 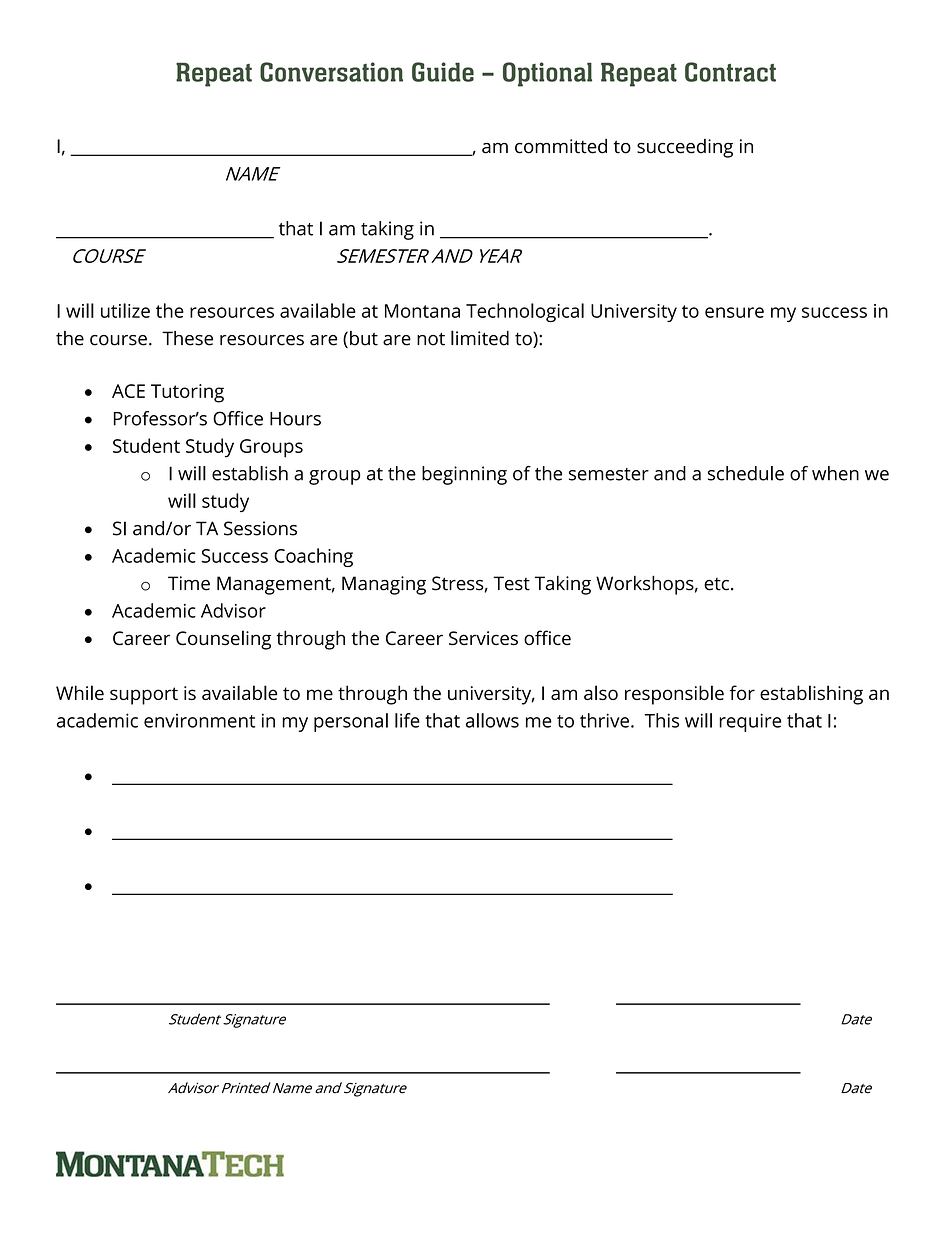 What do you see at coordinates (443, 72) in the screenshot?
I see `Guide` at bounding box center [443, 72].
